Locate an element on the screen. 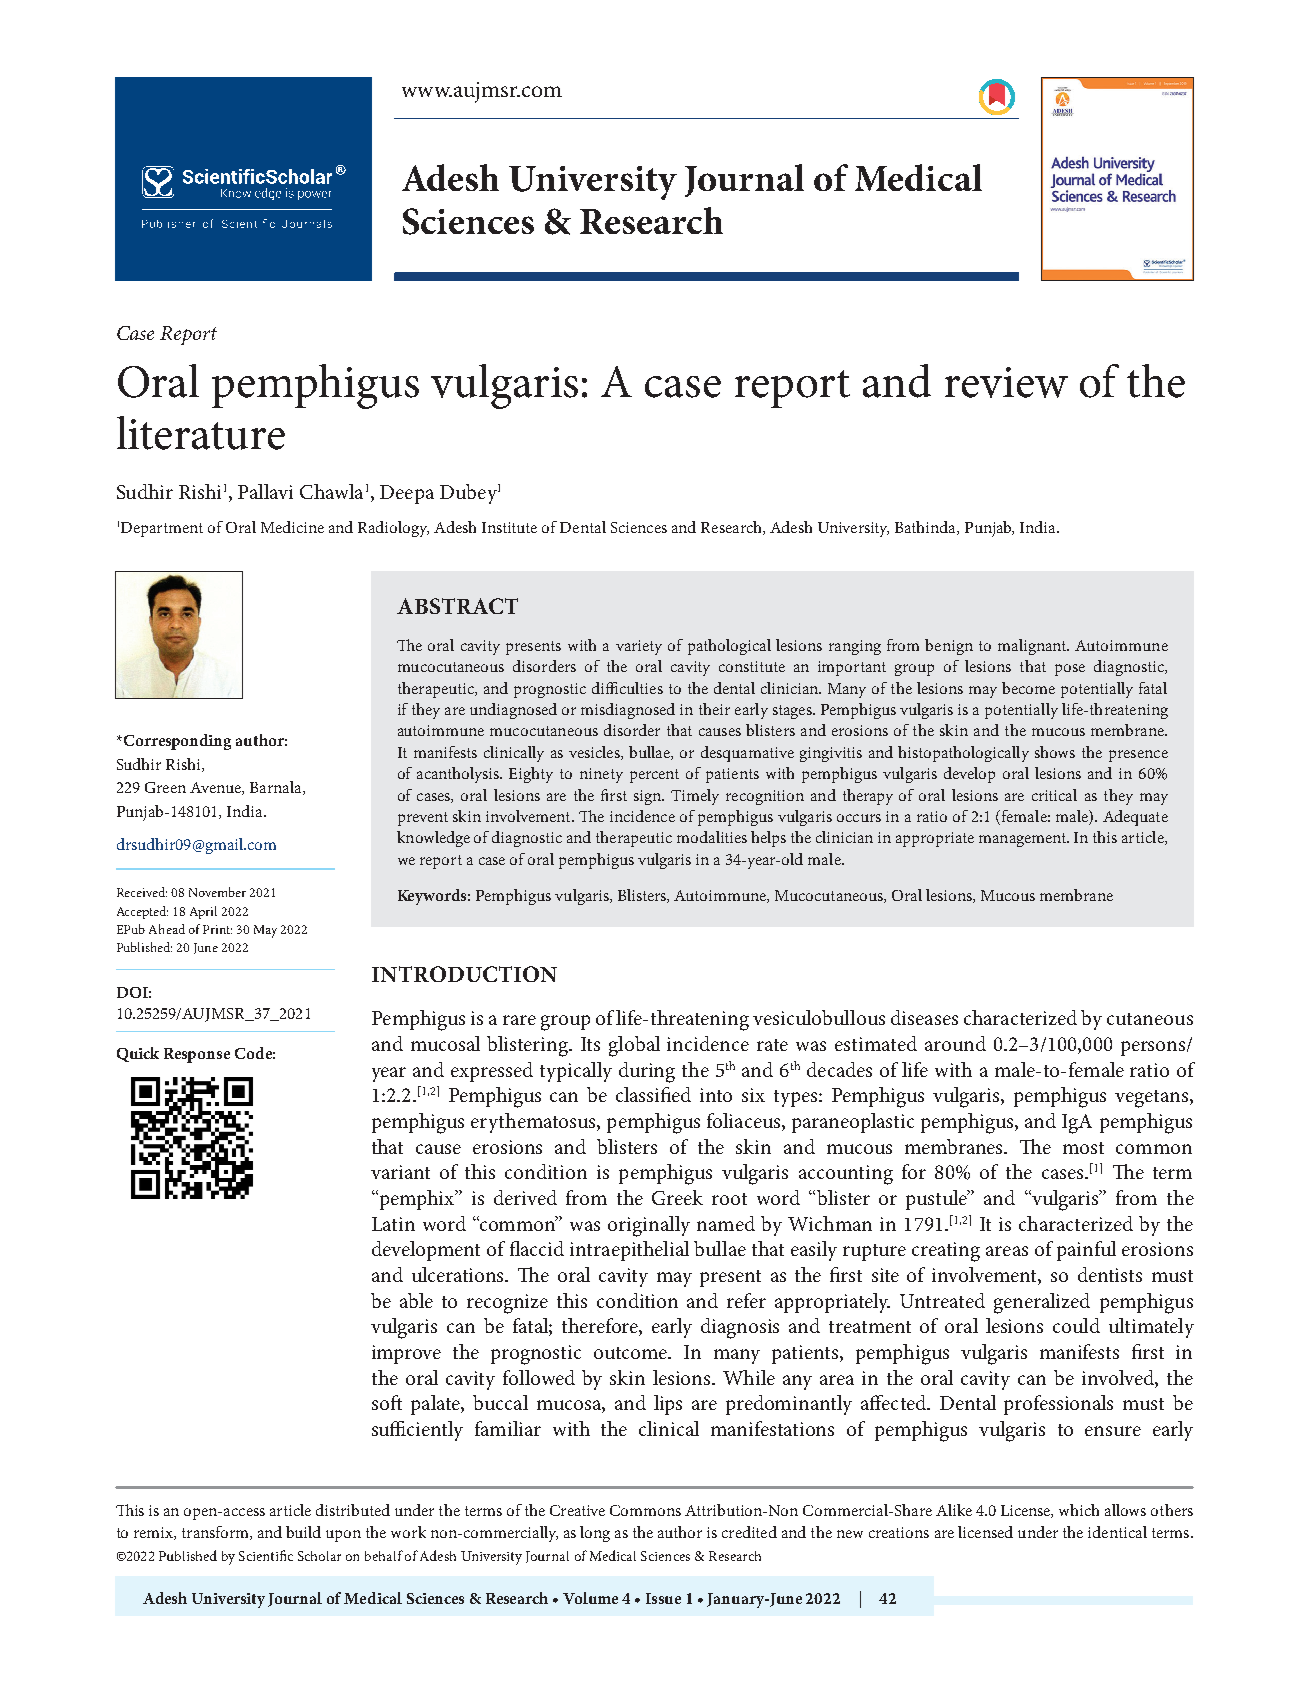 The height and width of the screenshot is (1695, 1309). sign is located at coordinates (648, 797).
